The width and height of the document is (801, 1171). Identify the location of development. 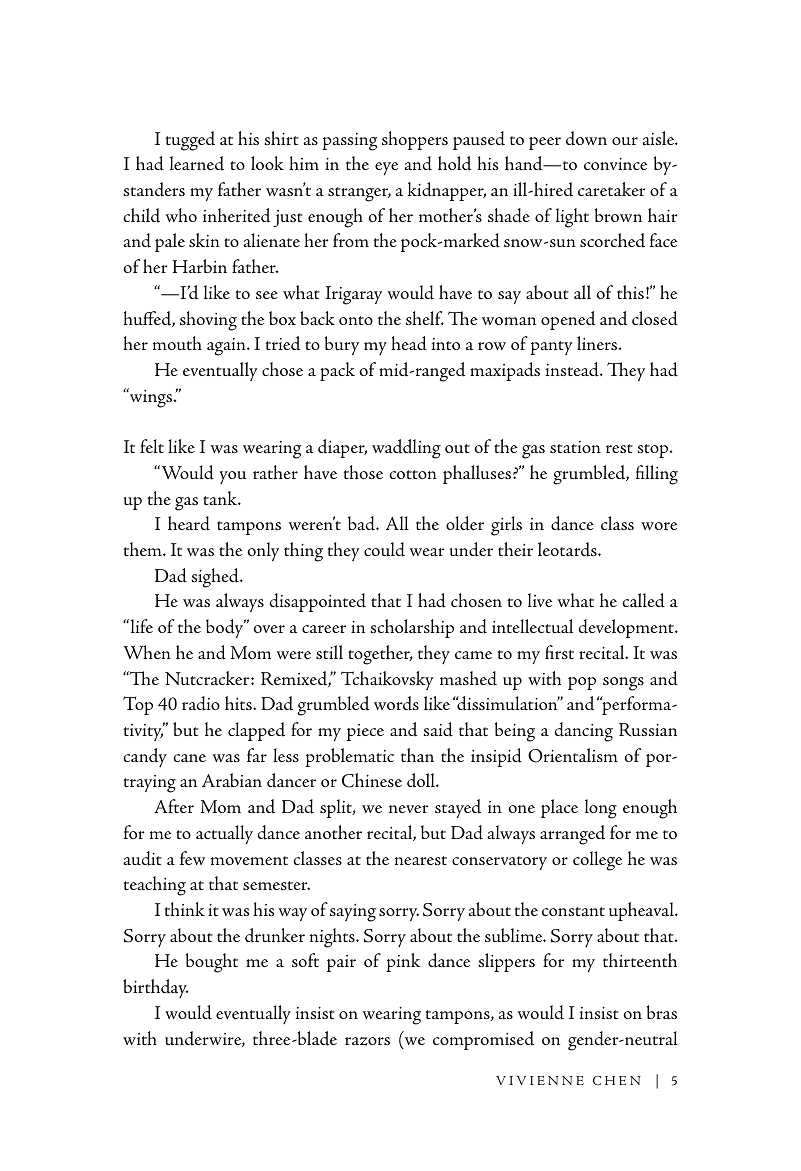
(627, 628).
